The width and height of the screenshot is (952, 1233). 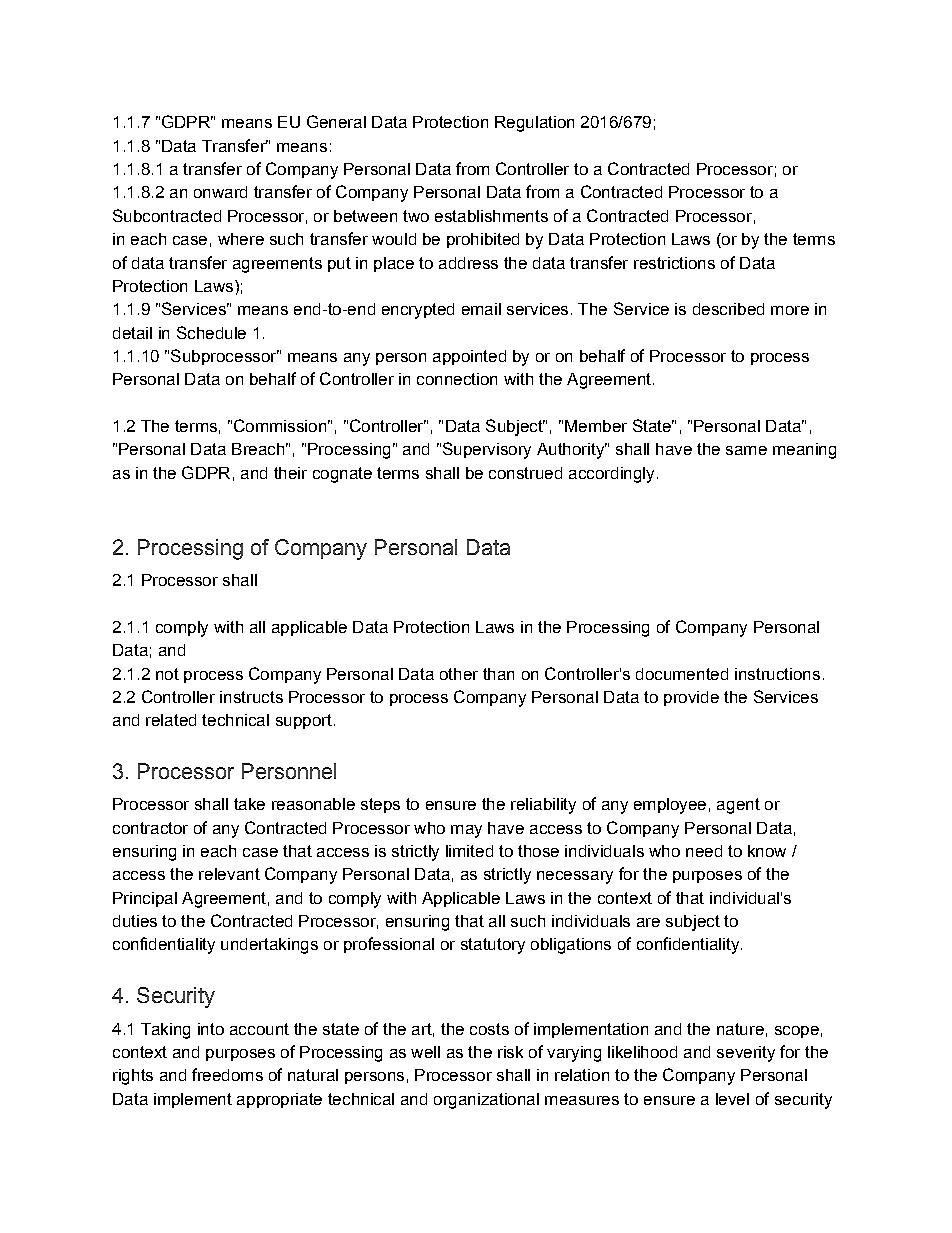 I want to click on agent, so click(x=738, y=806).
